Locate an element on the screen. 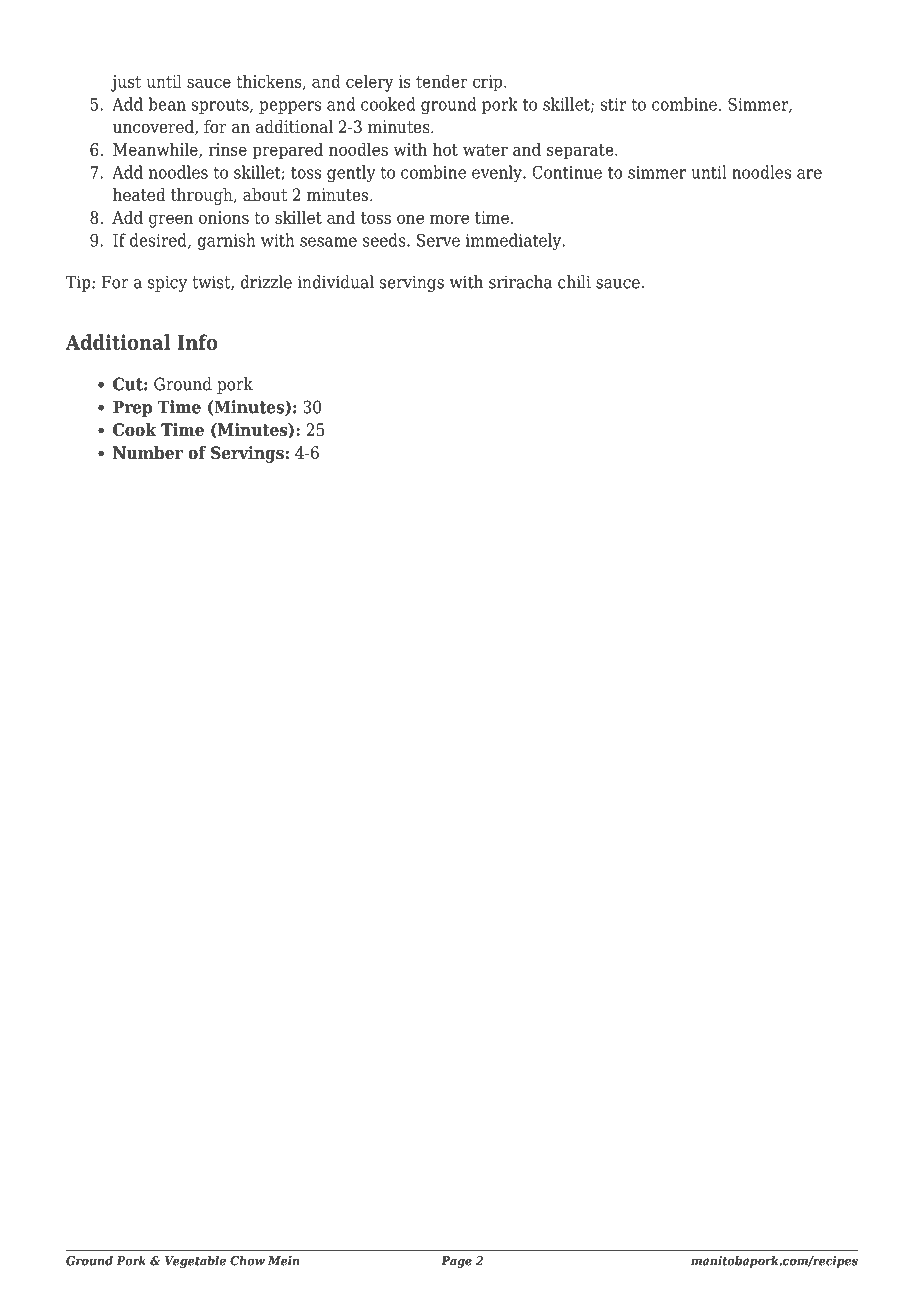 The width and height of the screenshot is (924, 1308). Mein is located at coordinates (284, 1261).
